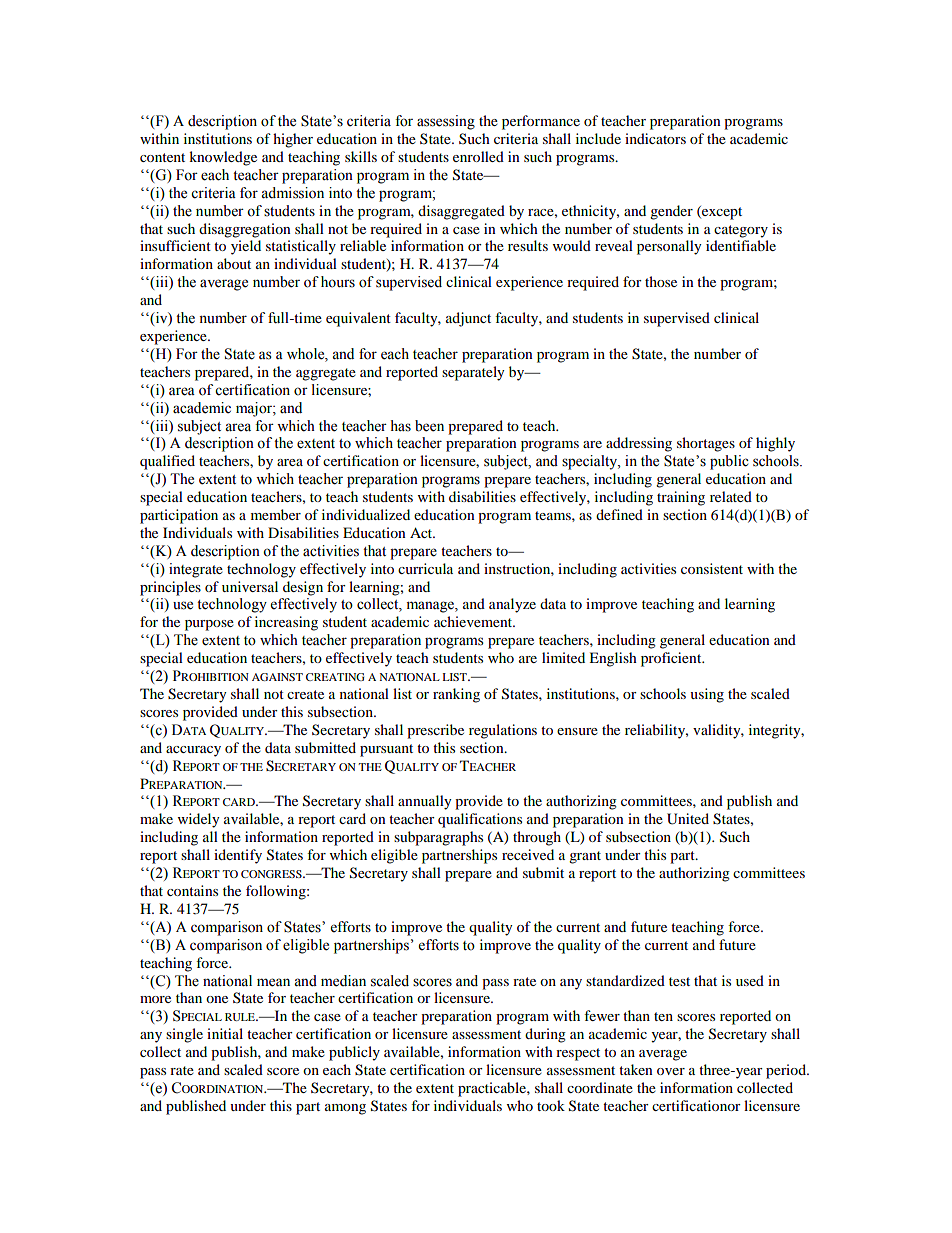 The width and height of the image is (952, 1233). I want to click on took, so click(551, 1105).
